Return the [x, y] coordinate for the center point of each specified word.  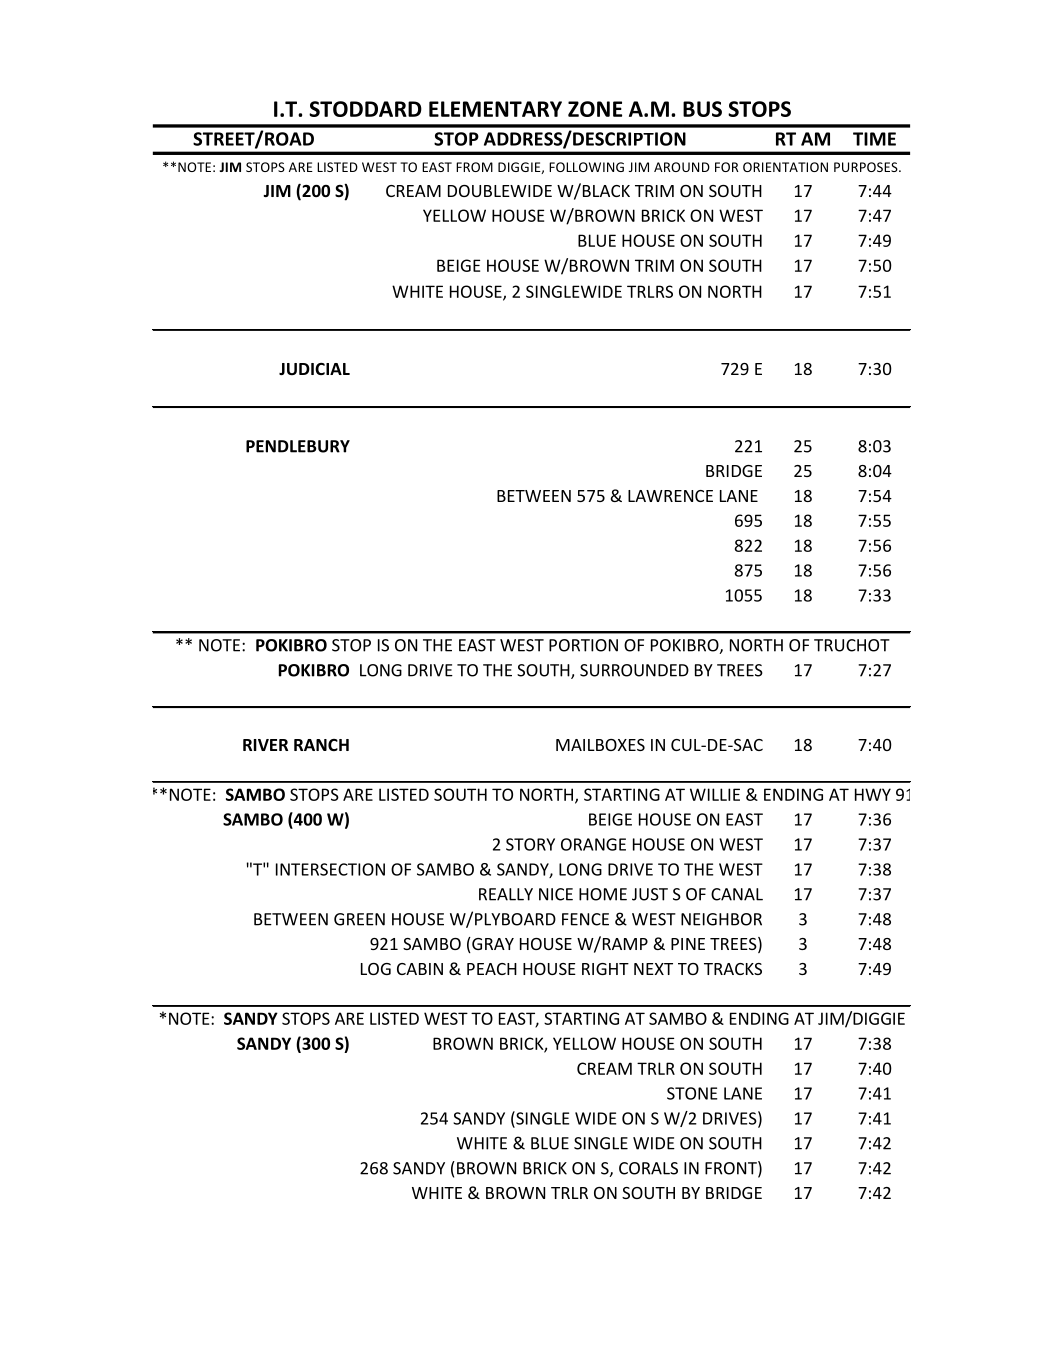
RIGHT [605, 969]
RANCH [321, 745]
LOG [376, 969]
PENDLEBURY [298, 446]
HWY [873, 794]
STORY [530, 844]
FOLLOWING [586, 167]
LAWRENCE [670, 496]
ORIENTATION [785, 167]
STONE [692, 1093]
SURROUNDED [634, 670]
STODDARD [365, 109]
